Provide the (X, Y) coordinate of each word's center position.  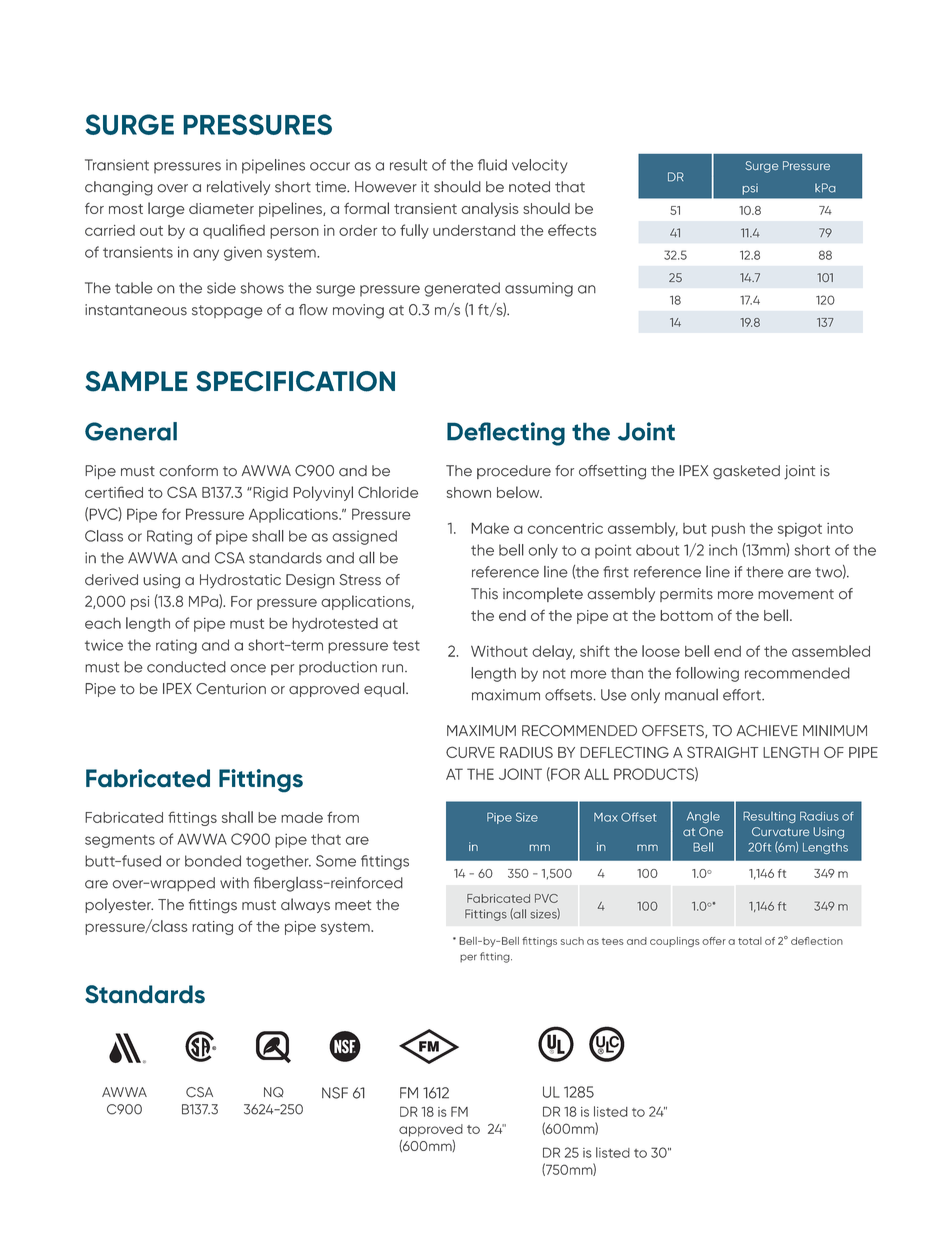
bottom (686, 615)
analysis (490, 209)
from (343, 817)
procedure (514, 472)
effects (572, 230)
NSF (335, 1093)
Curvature (781, 831)
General (131, 431)
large (166, 210)
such (572, 941)
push (728, 530)
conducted (186, 667)
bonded (213, 861)
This (484, 594)
